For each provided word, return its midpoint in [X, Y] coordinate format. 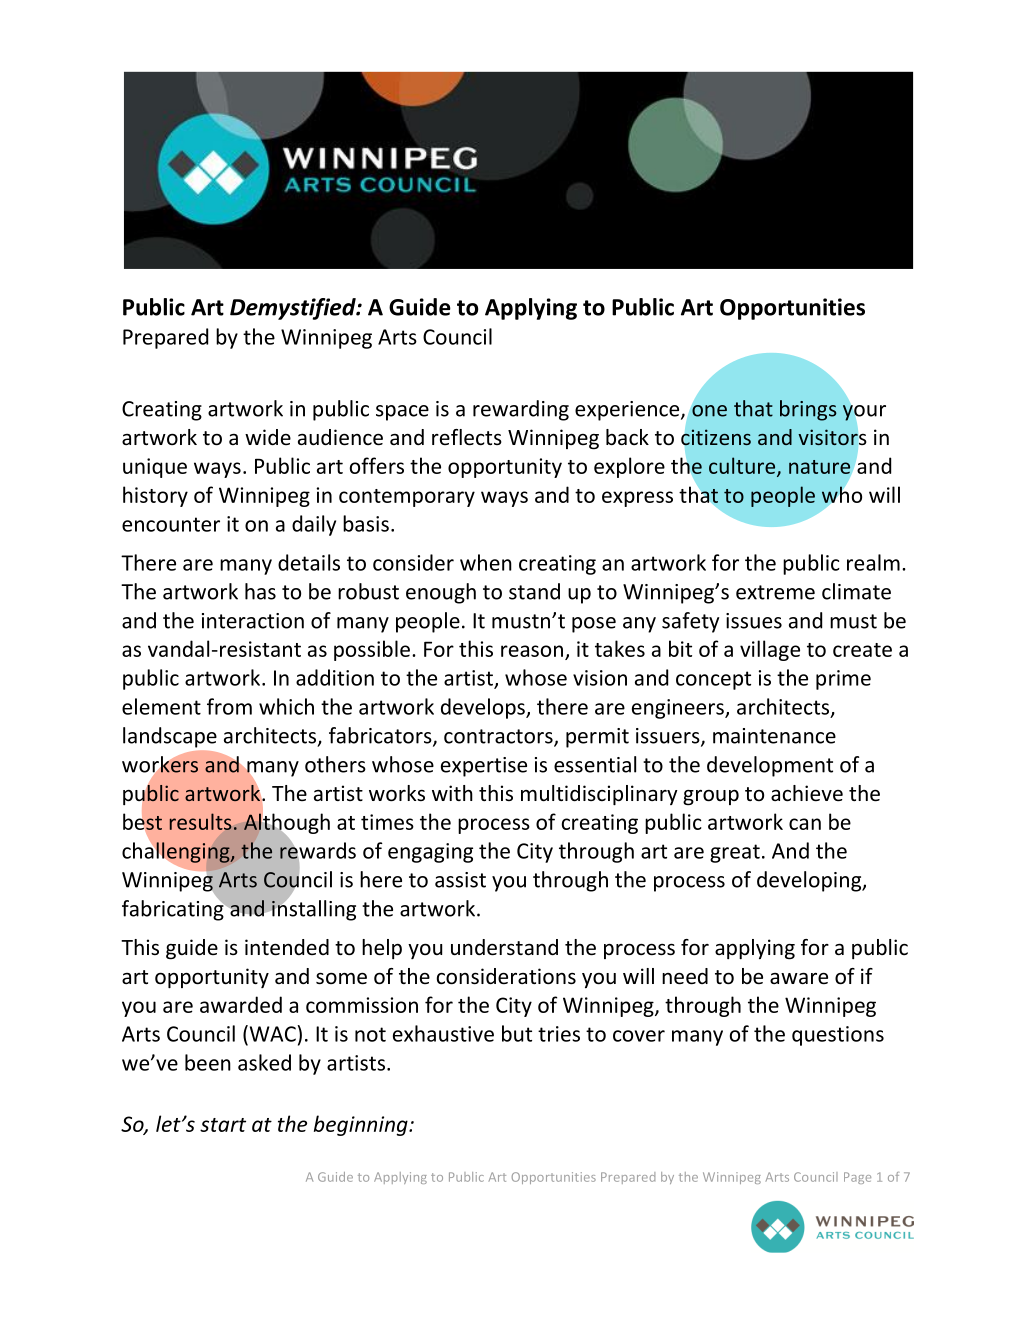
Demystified [294, 309]
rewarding [521, 410]
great [735, 853]
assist [460, 880]
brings [808, 410]
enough [441, 593]
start [223, 1125]
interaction [253, 621]
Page [857, 1178]
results [201, 821]
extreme [775, 592]
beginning [362, 1125]
